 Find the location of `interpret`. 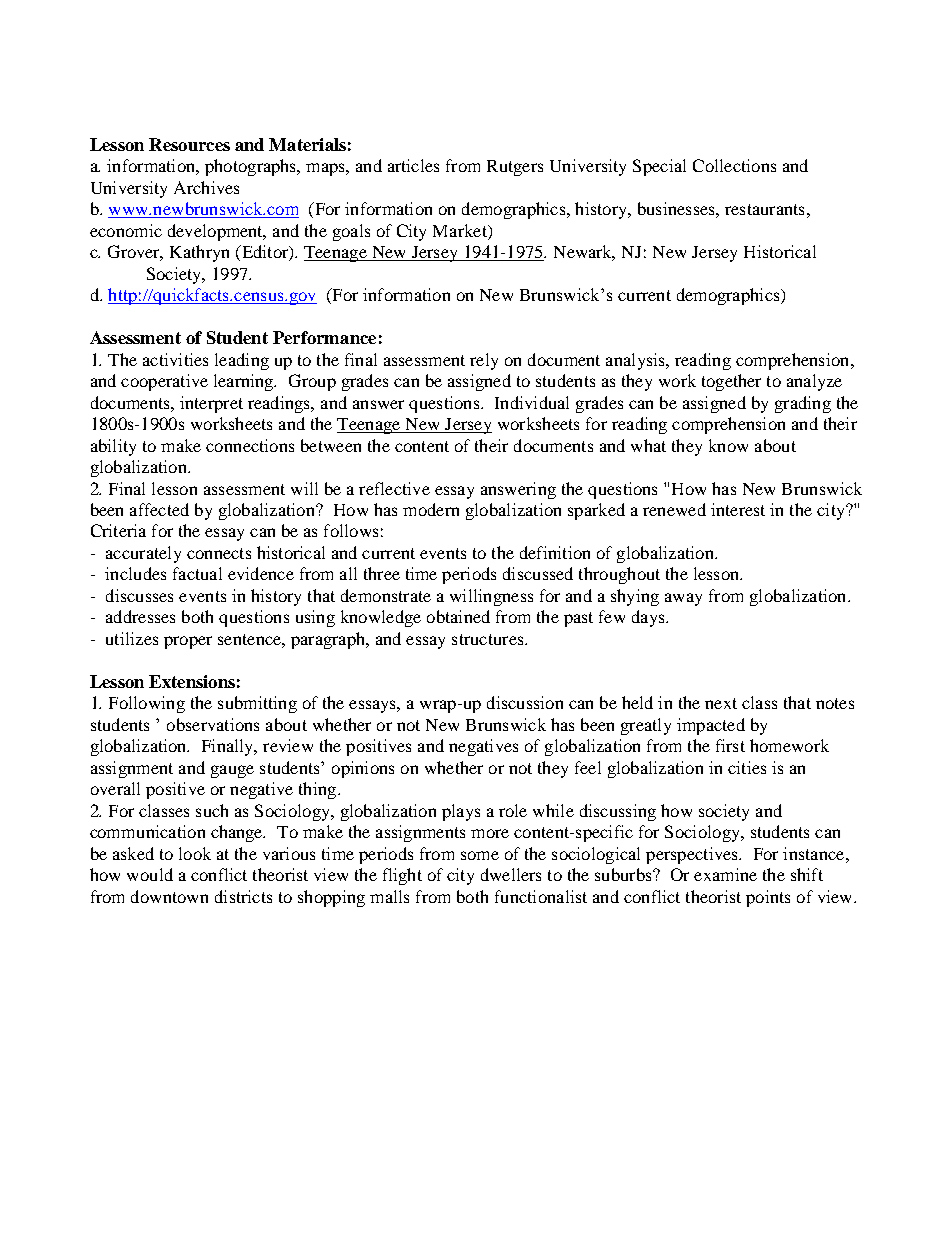

interpret is located at coordinates (211, 404).
